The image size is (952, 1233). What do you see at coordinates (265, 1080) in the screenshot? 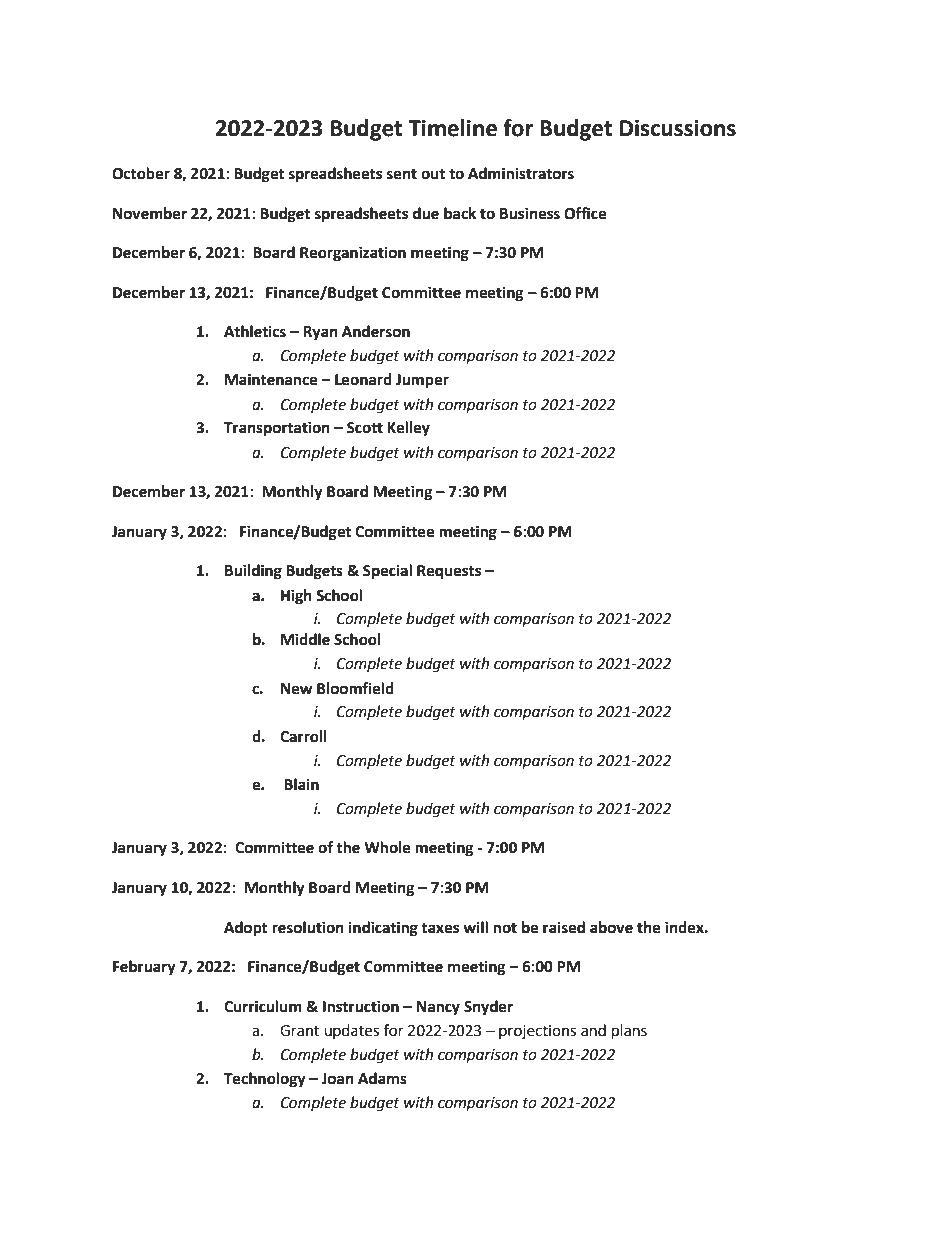
I see `Technology` at bounding box center [265, 1080].
